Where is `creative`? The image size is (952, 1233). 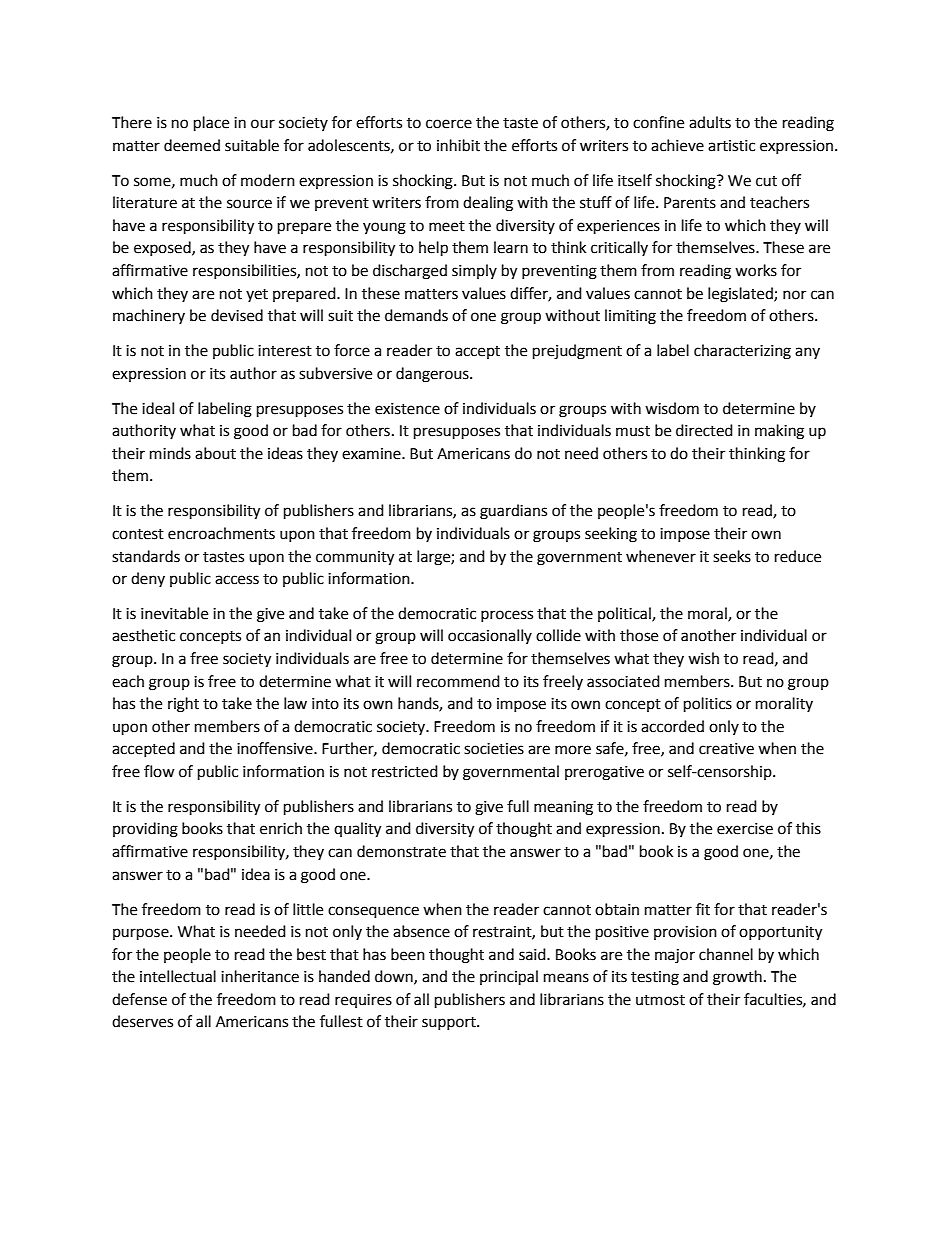
creative is located at coordinates (726, 749).
